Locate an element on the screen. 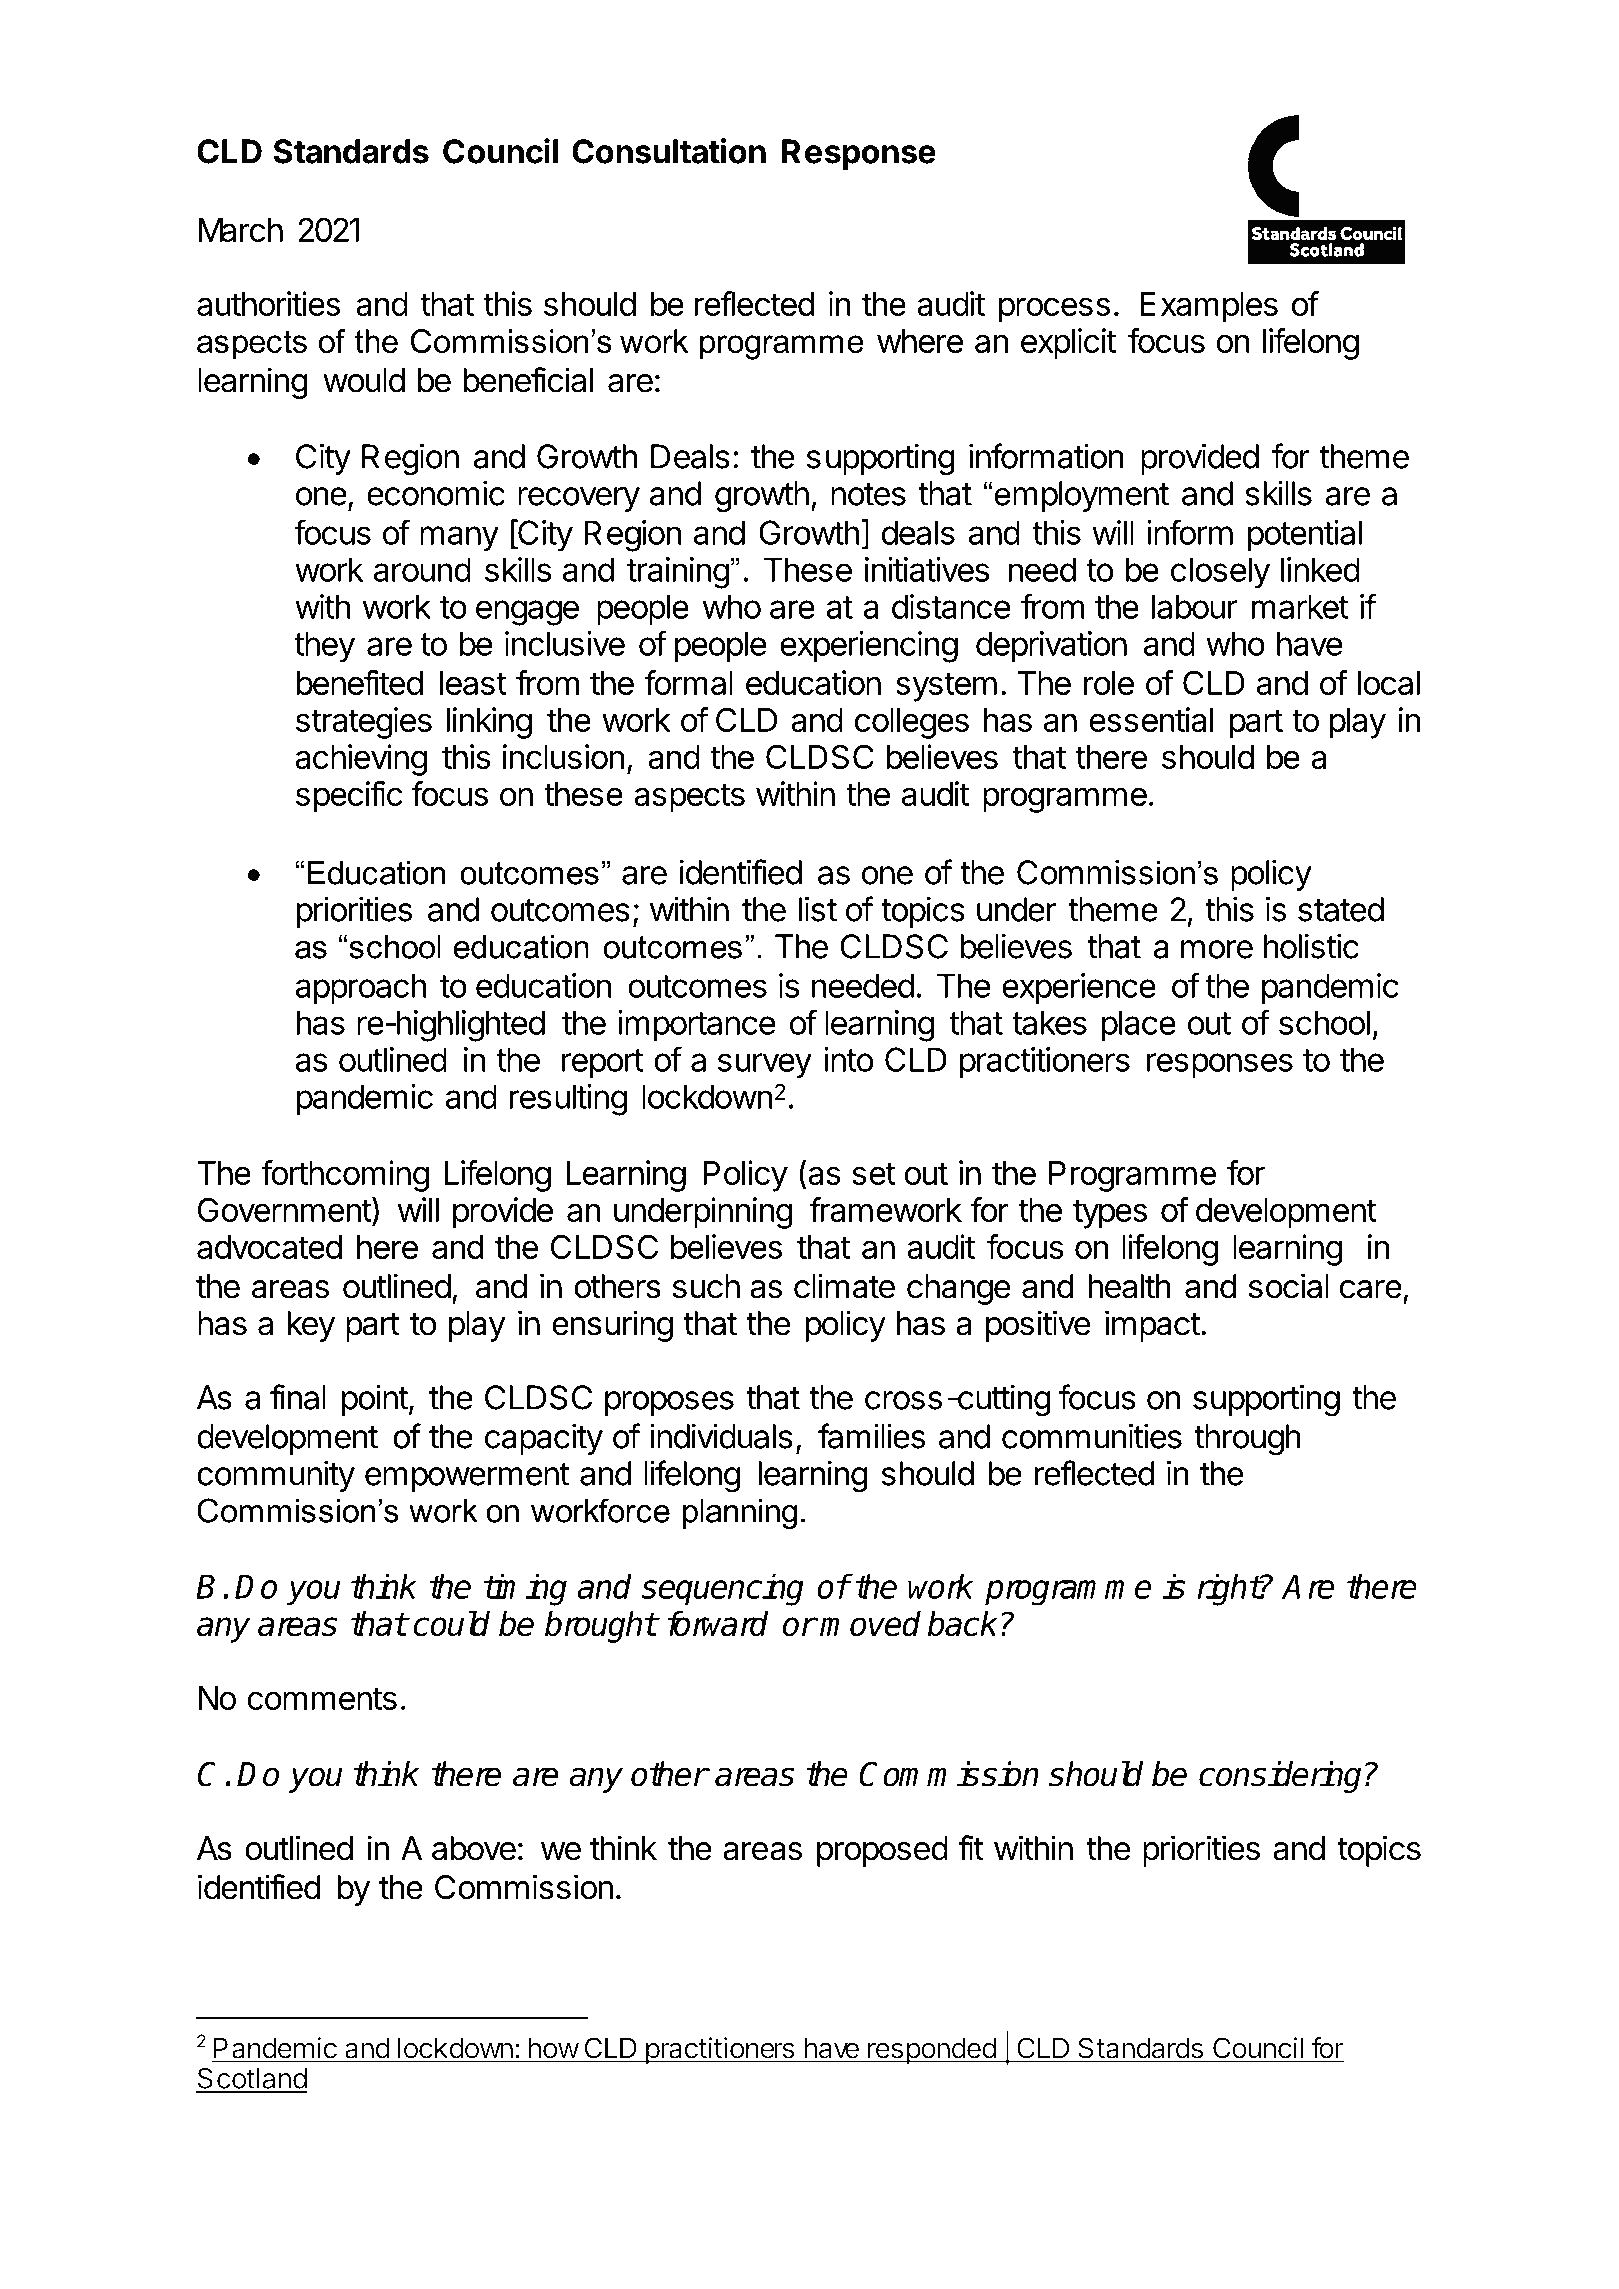 Image resolution: width=1619 pixels, height=2289 pixels. market is located at coordinates (1300, 606).
